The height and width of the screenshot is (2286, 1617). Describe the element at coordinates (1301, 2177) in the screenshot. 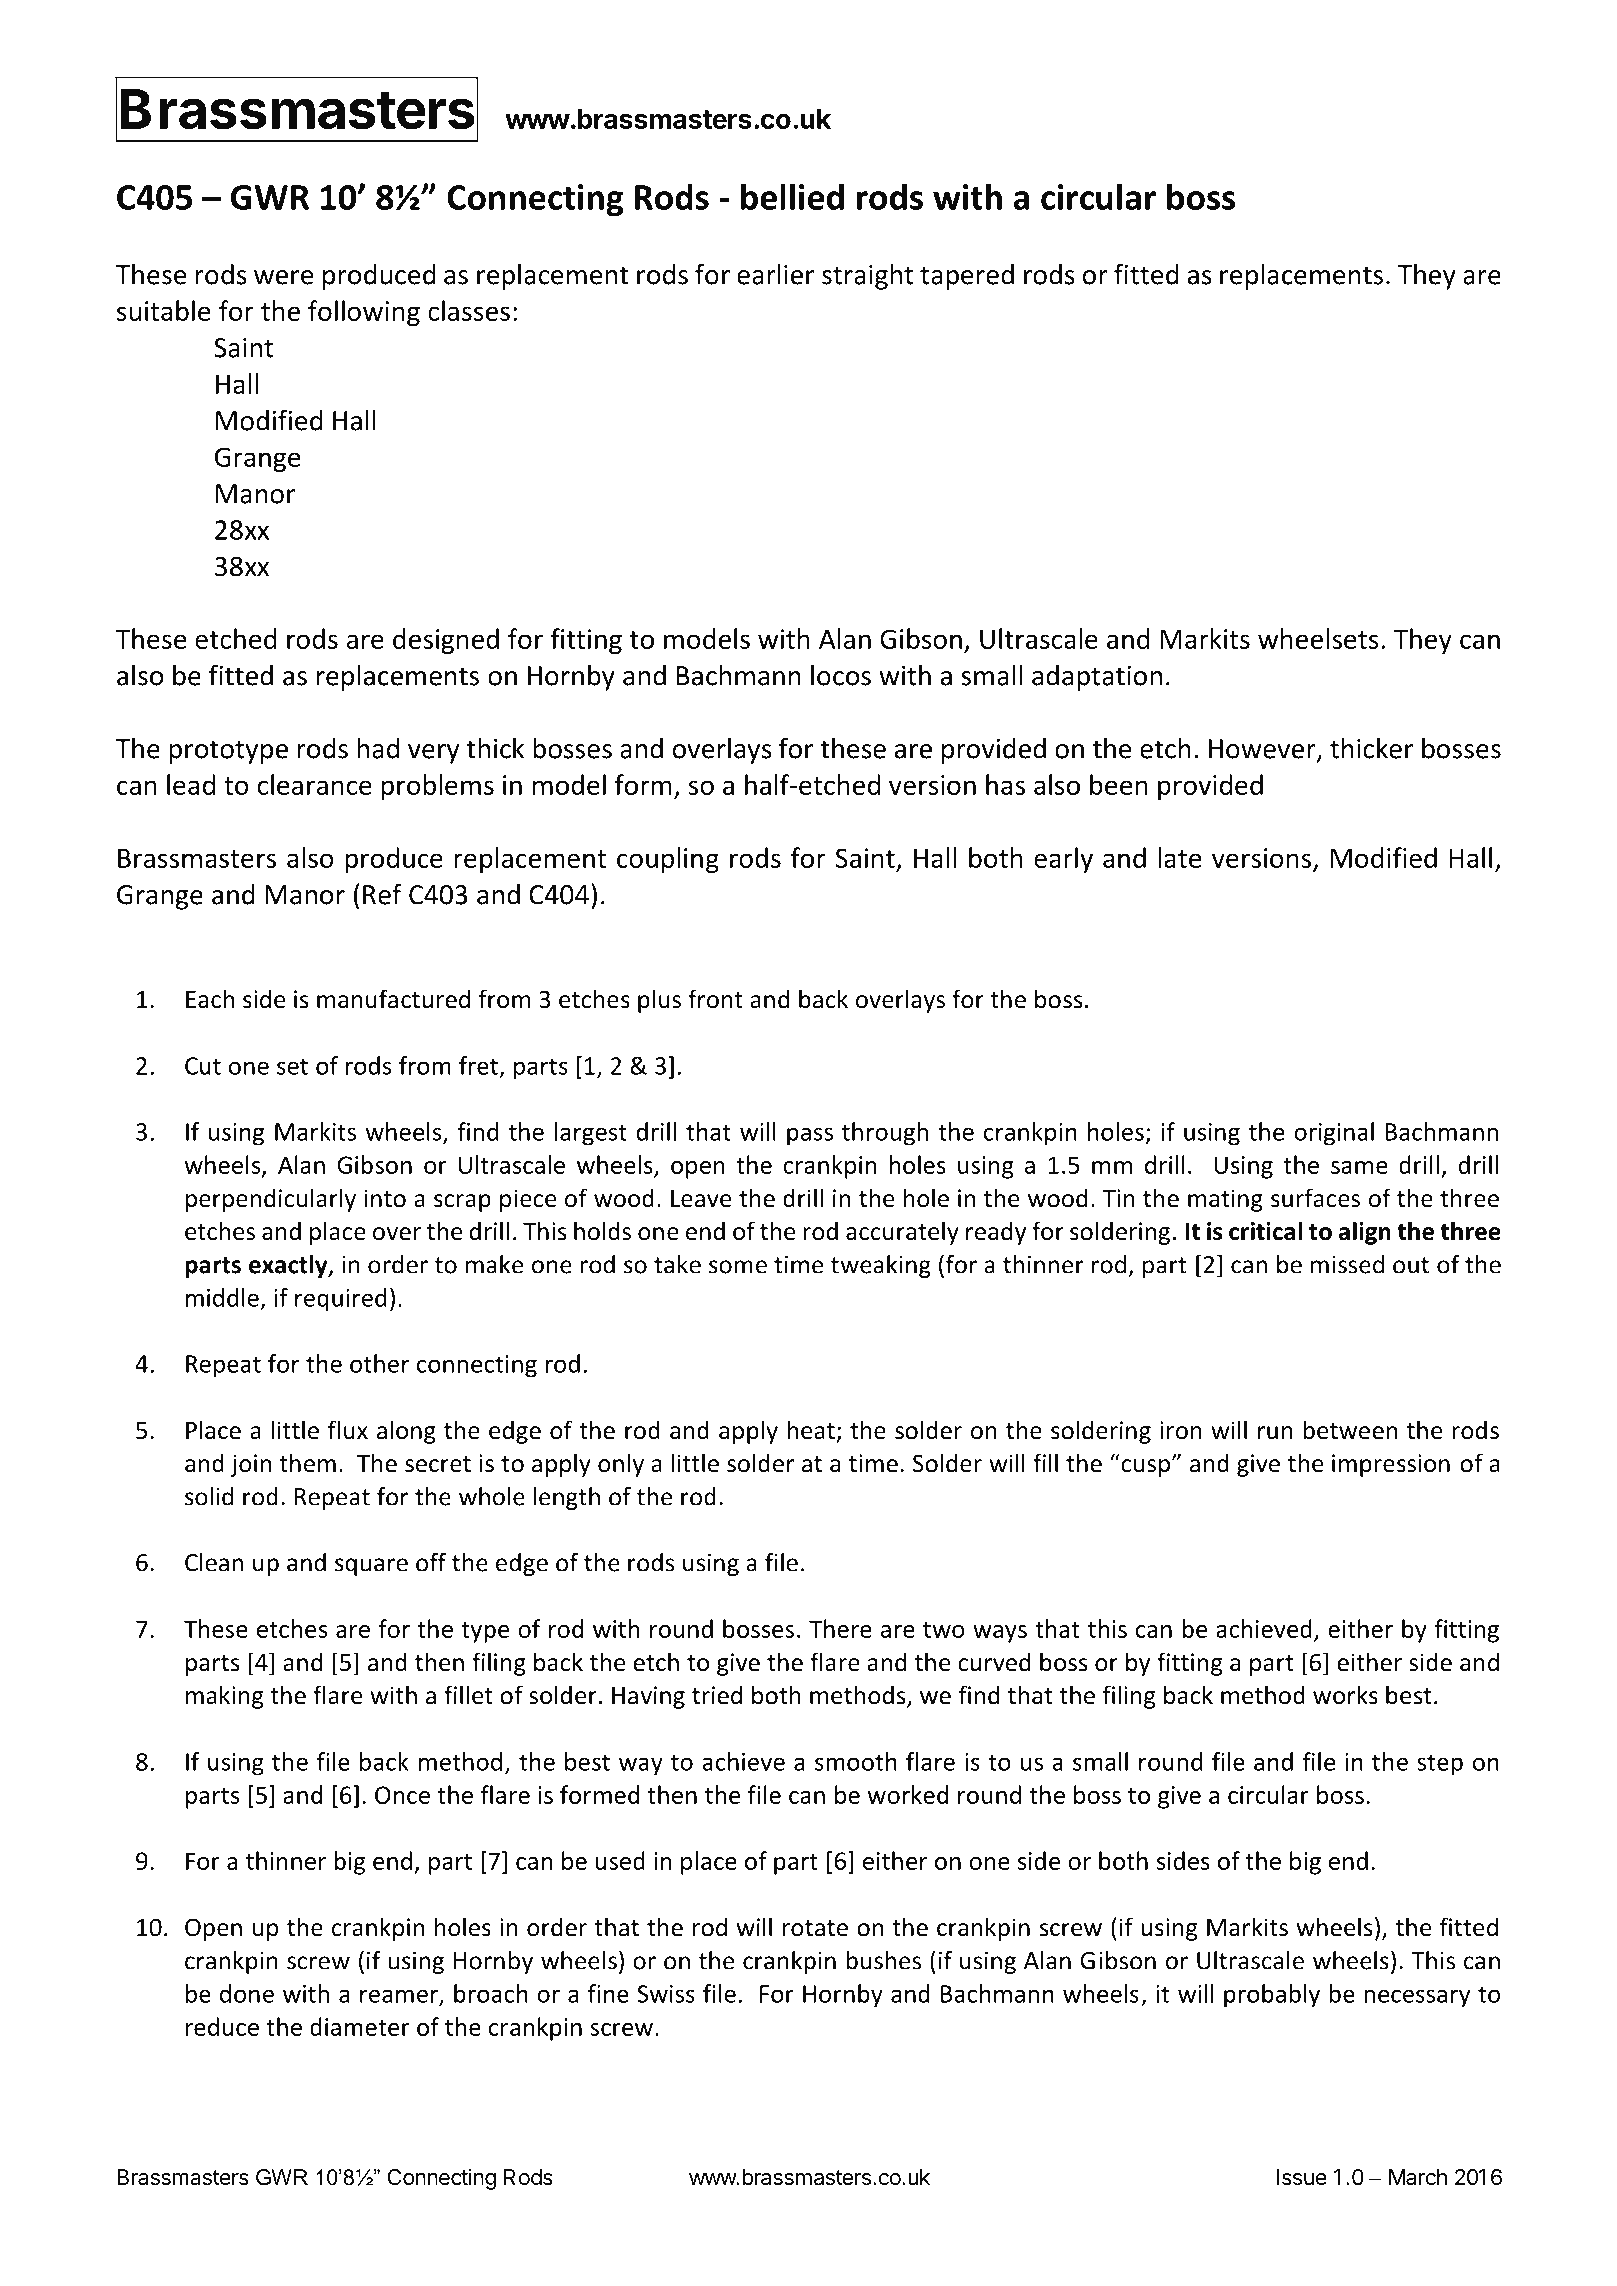

I see `Issue` at that location.
